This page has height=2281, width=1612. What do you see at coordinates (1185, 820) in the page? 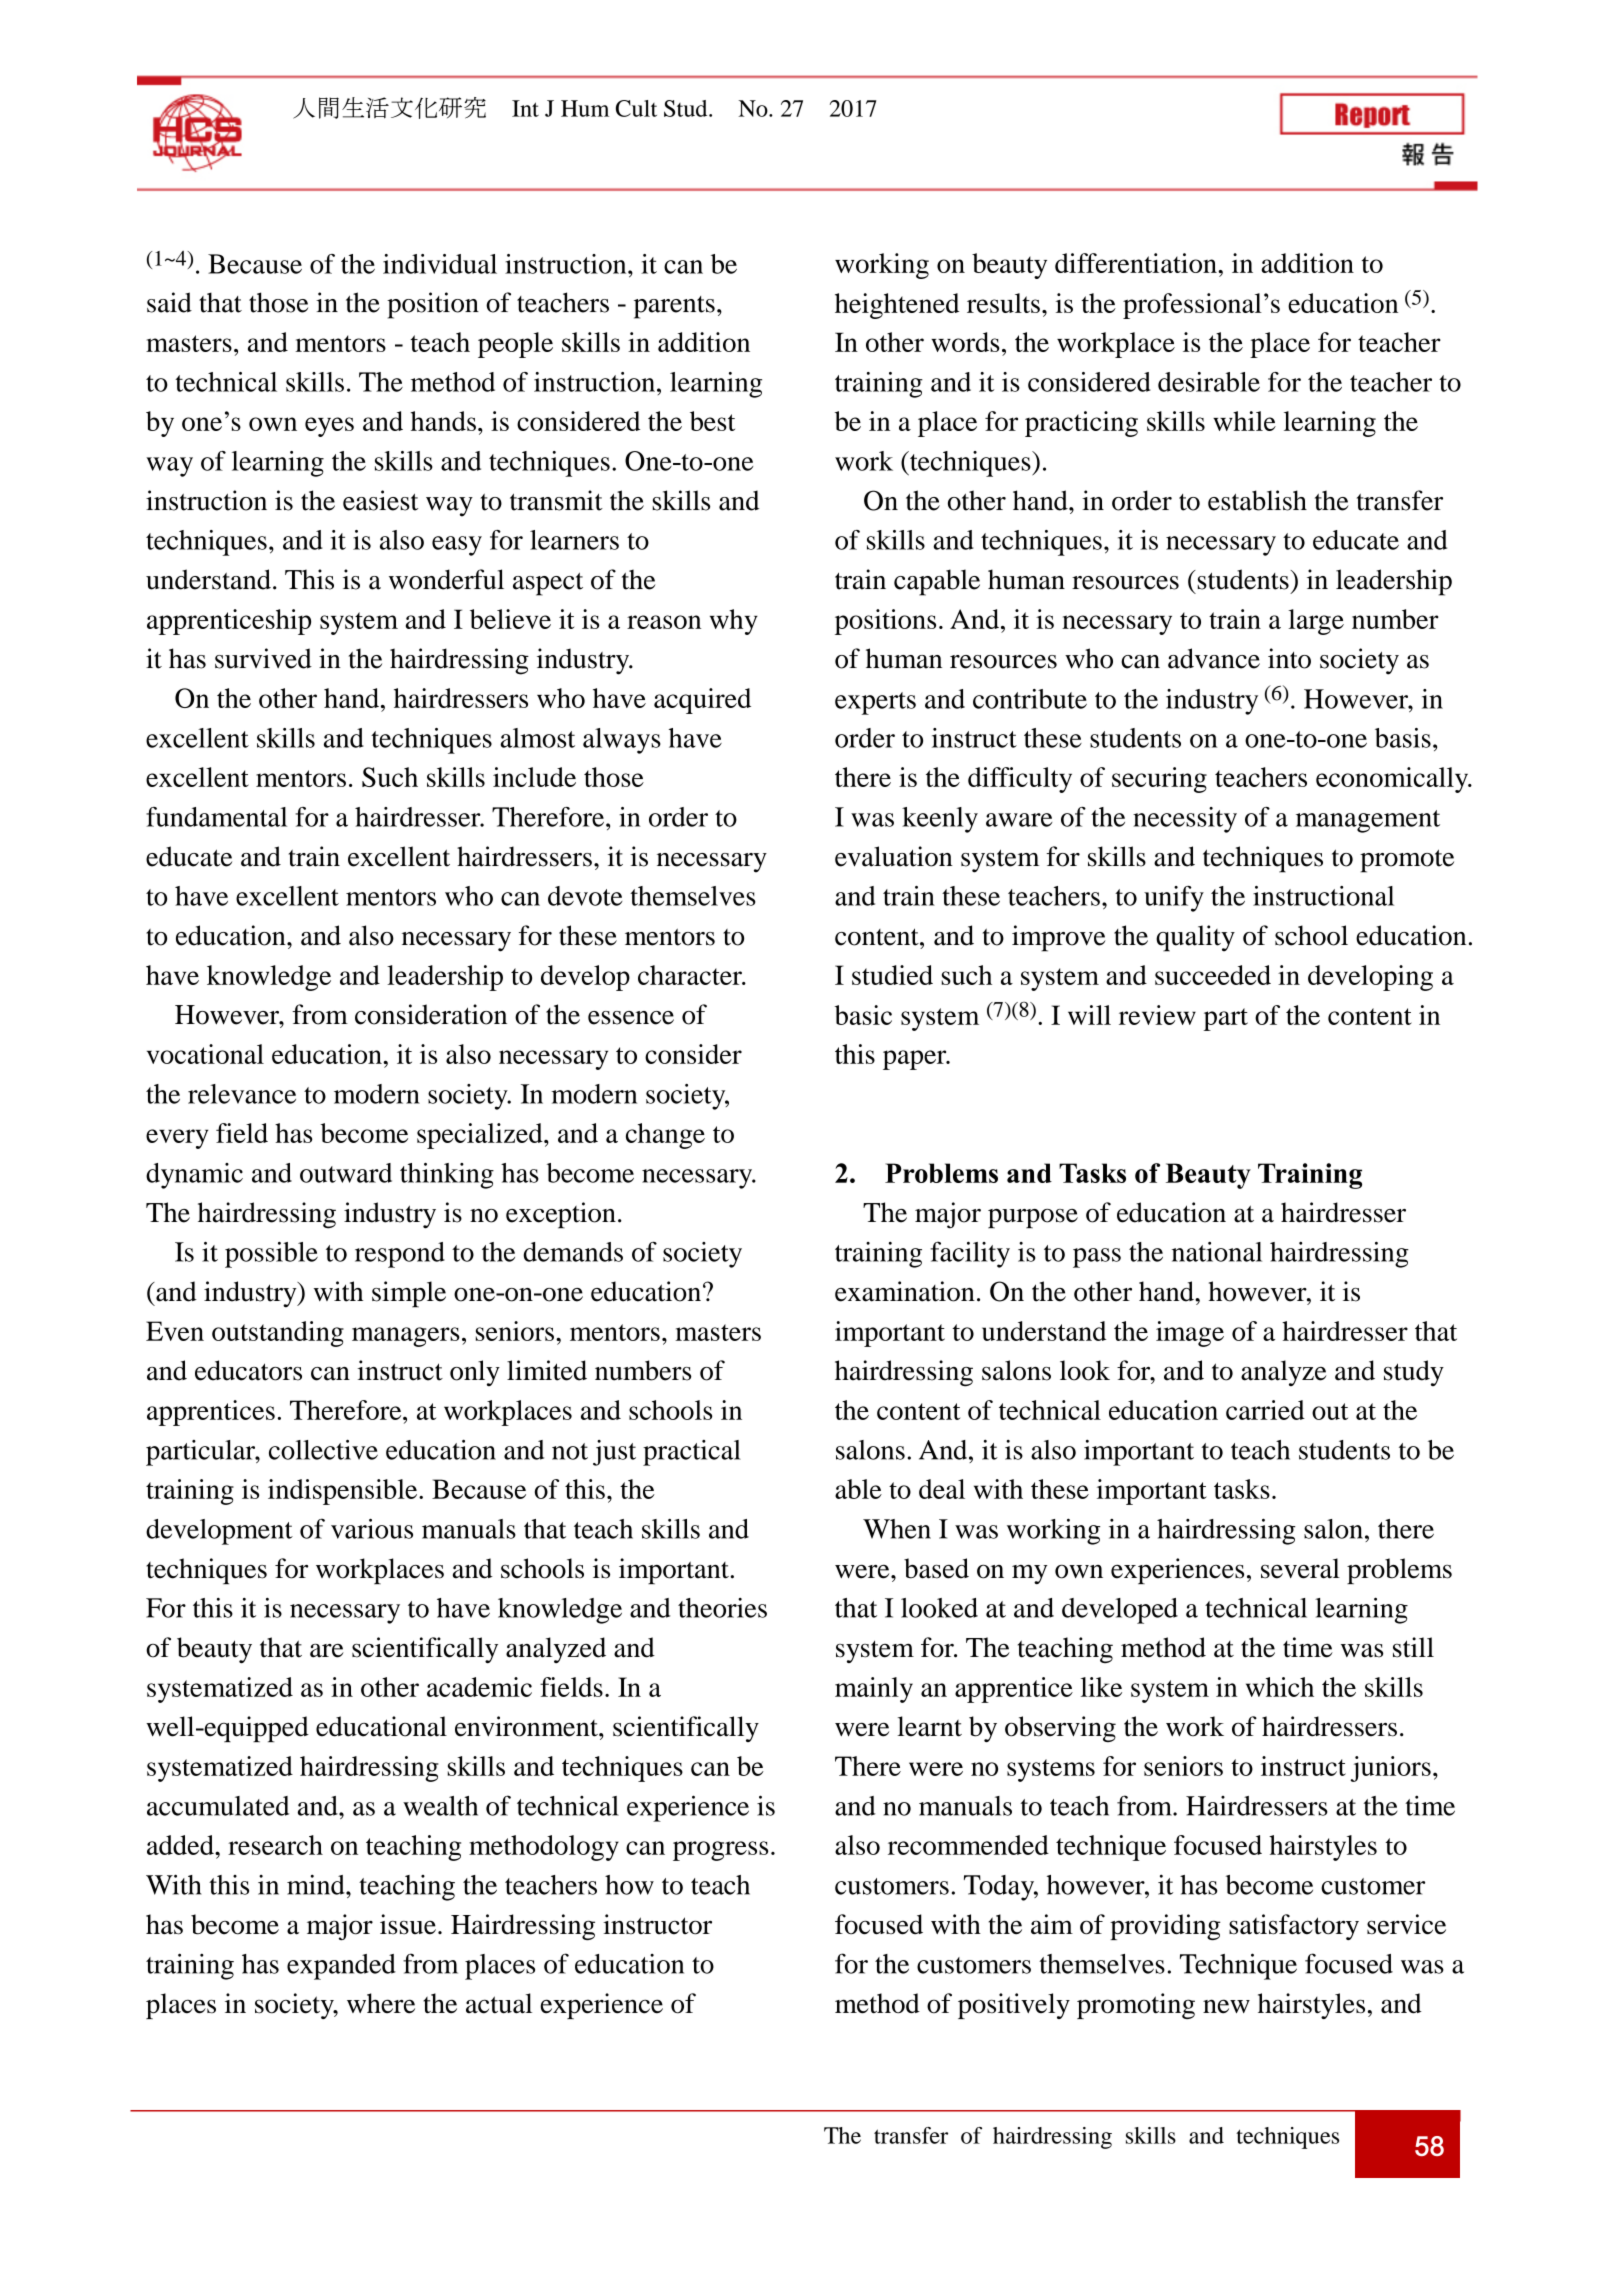
I see `necessity` at bounding box center [1185, 820].
